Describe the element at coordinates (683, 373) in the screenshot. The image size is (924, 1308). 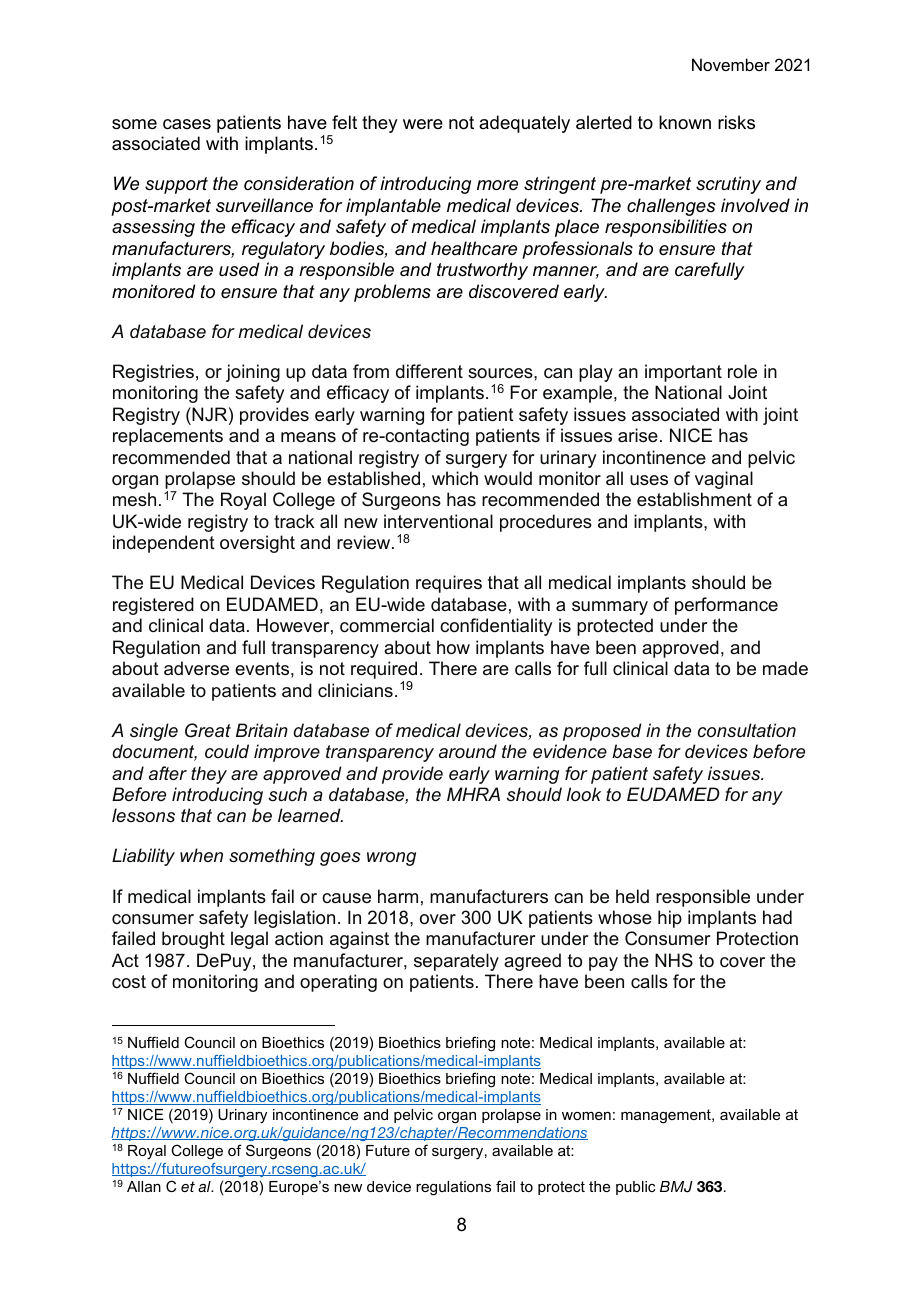
I see `important` at that location.
